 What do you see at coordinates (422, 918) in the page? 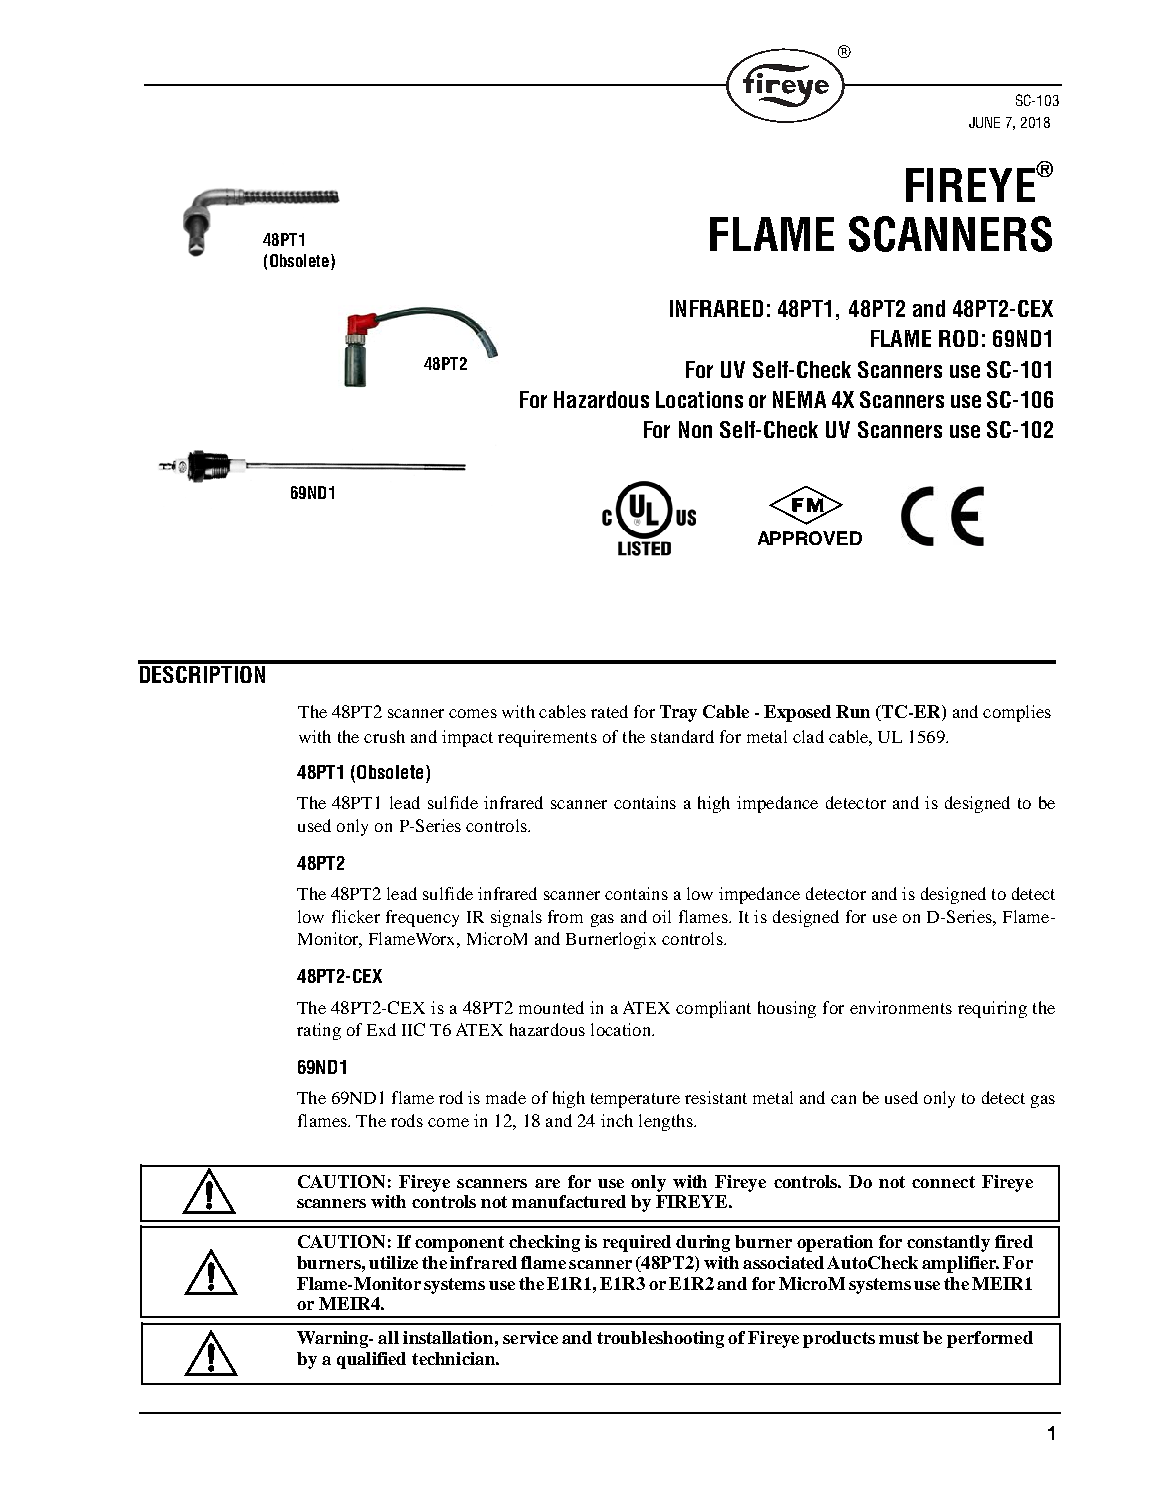
I see `frequency` at bounding box center [422, 918].
